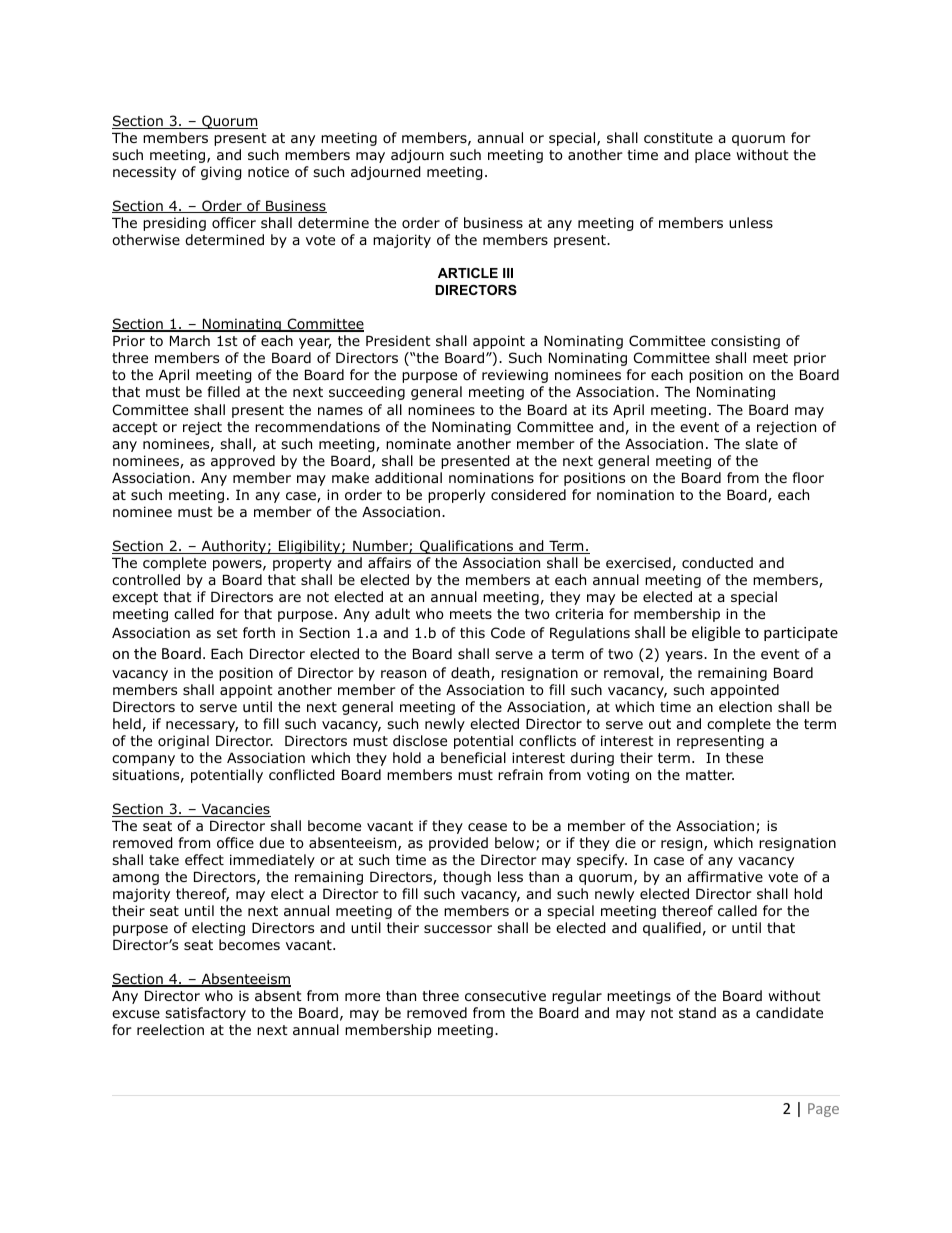  Describe the element at coordinates (744, 757) in the page. I see `these` at that location.
